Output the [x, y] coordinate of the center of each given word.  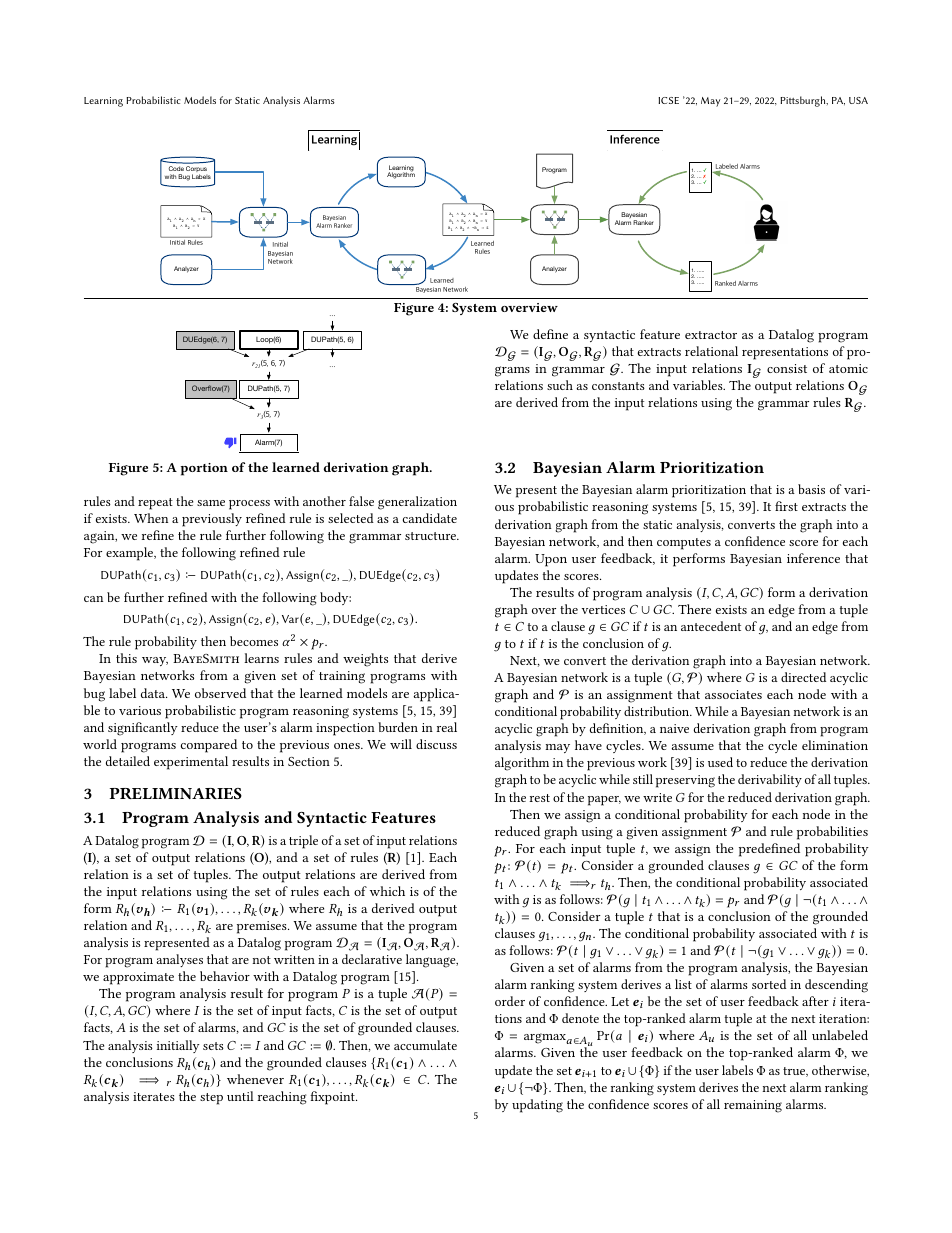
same [211, 503]
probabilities [832, 833]
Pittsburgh [804, 101]
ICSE [668, 100]
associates [733, 694]
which [387, 891]
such [560, 385]
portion [204, 469]
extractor [711, 335]
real [447, 727]
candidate [430, 518]
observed [220, 693]
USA [858, 100]
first [786, 506]
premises [263, 927]
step [211, 1099]
